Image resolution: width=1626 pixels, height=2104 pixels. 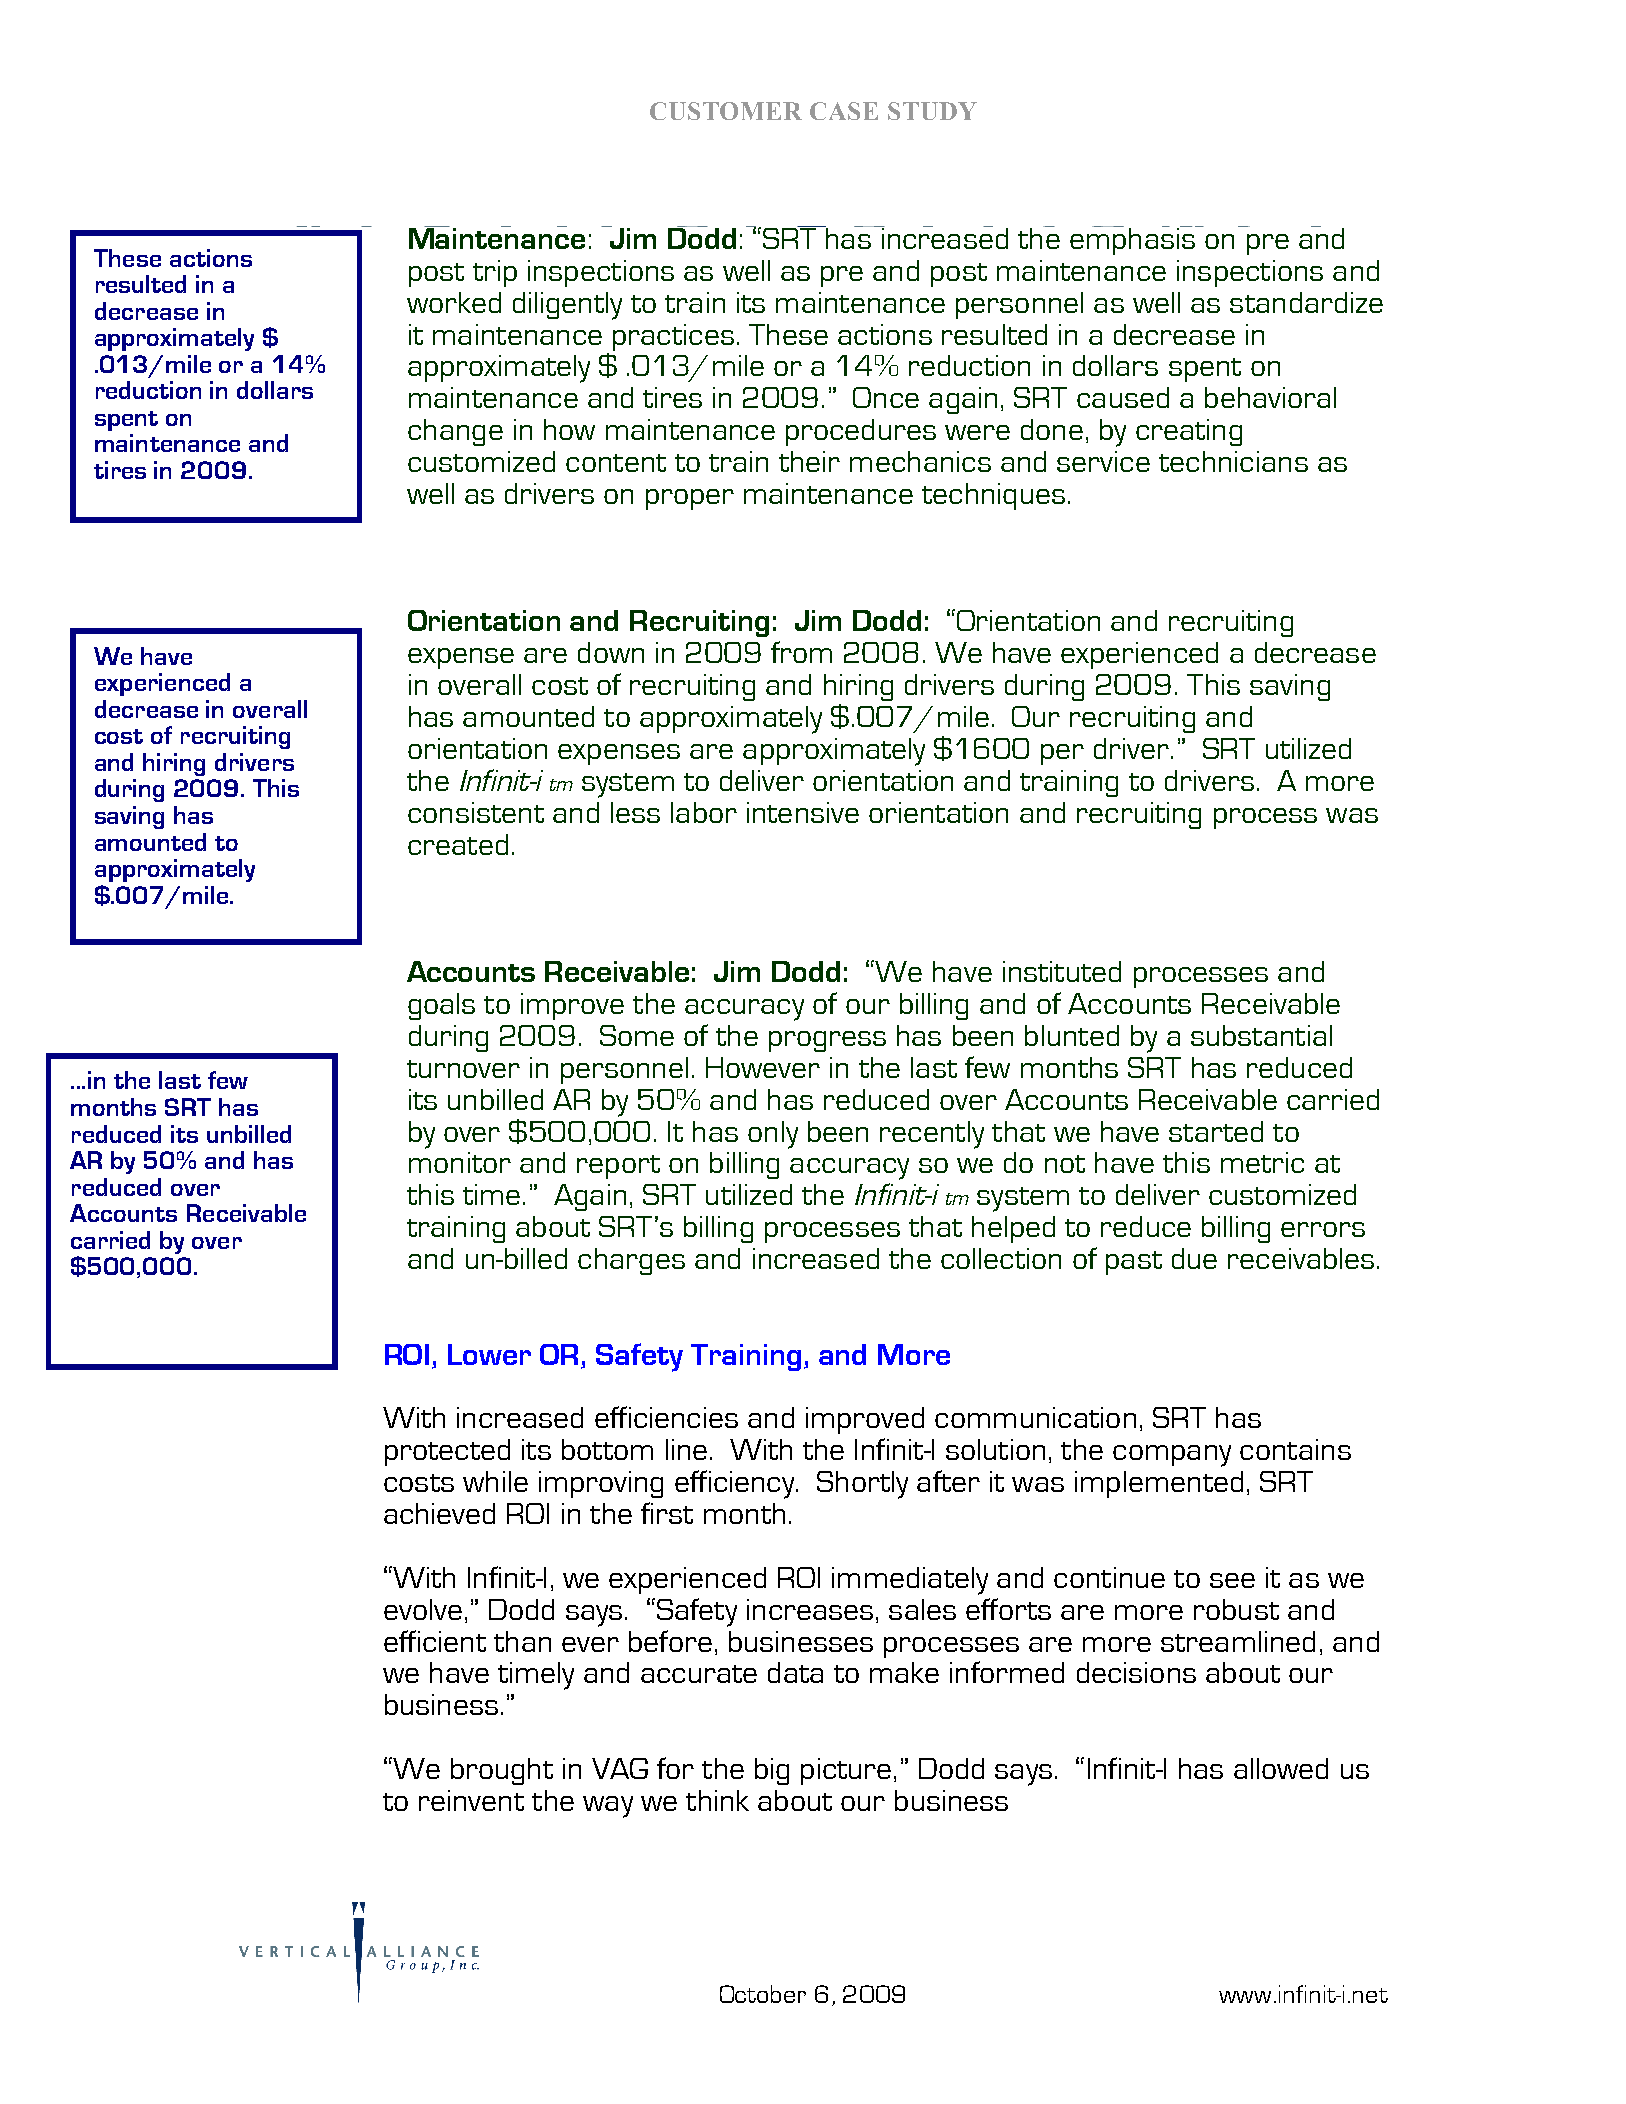 What do you see at coordinates (441, 1006) in the image?
I see `goals` at bounding box center [441, 1006].
